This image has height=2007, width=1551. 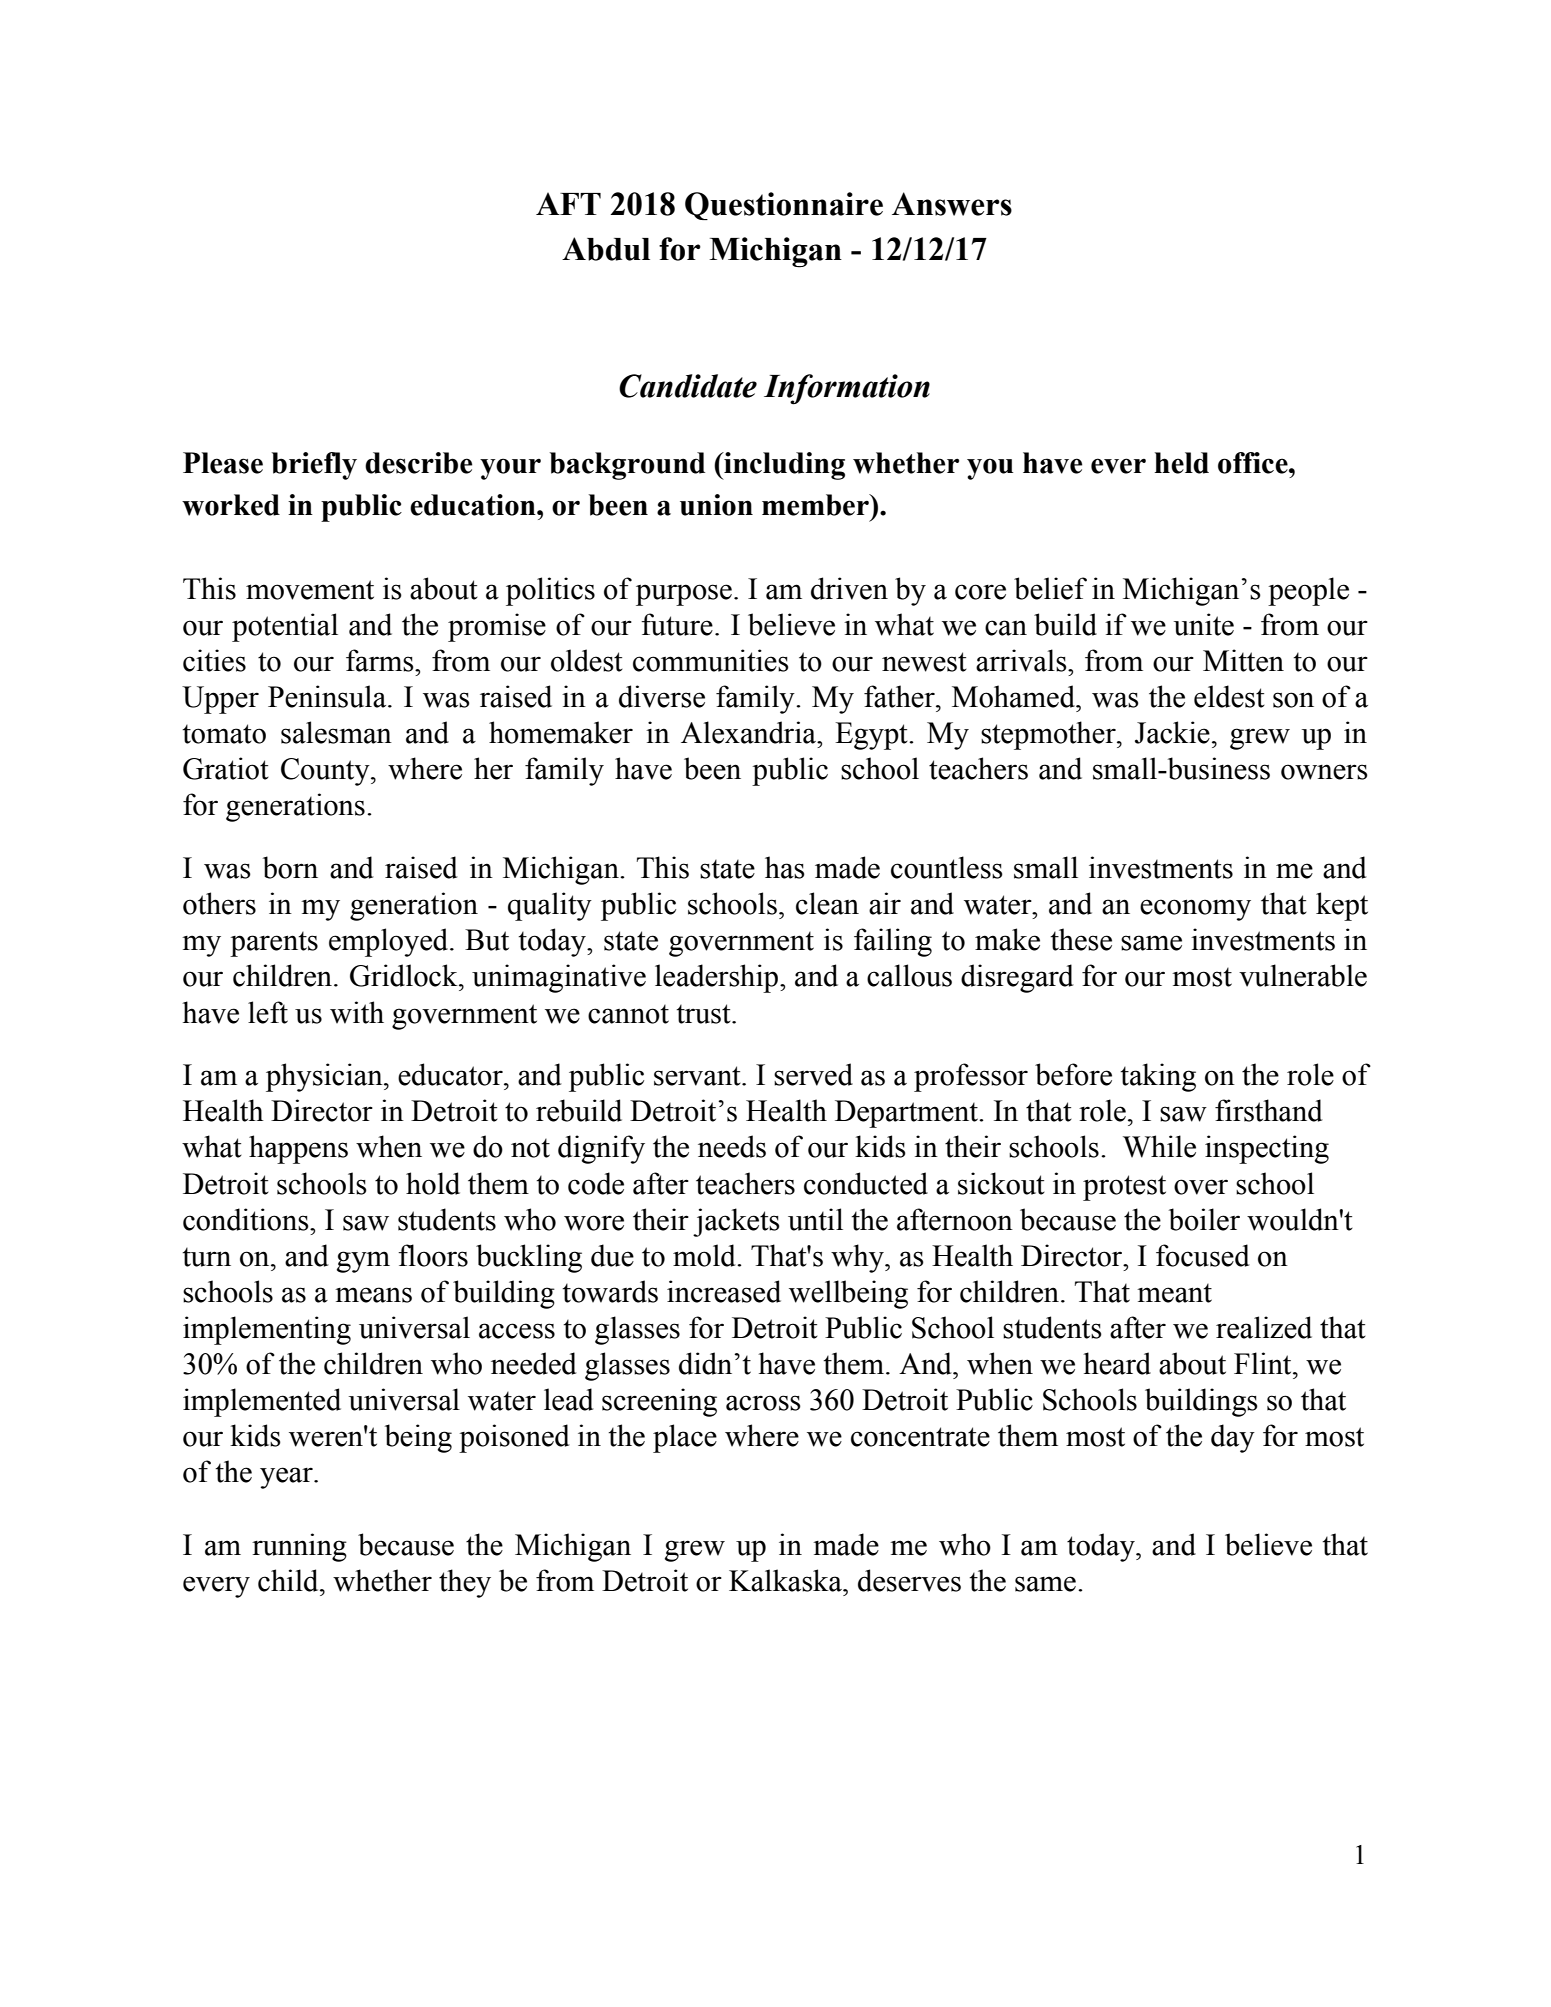 What do you see at coordinates (299, 1547) in the image?
I see `running` at bounding box center [299, 1547].
